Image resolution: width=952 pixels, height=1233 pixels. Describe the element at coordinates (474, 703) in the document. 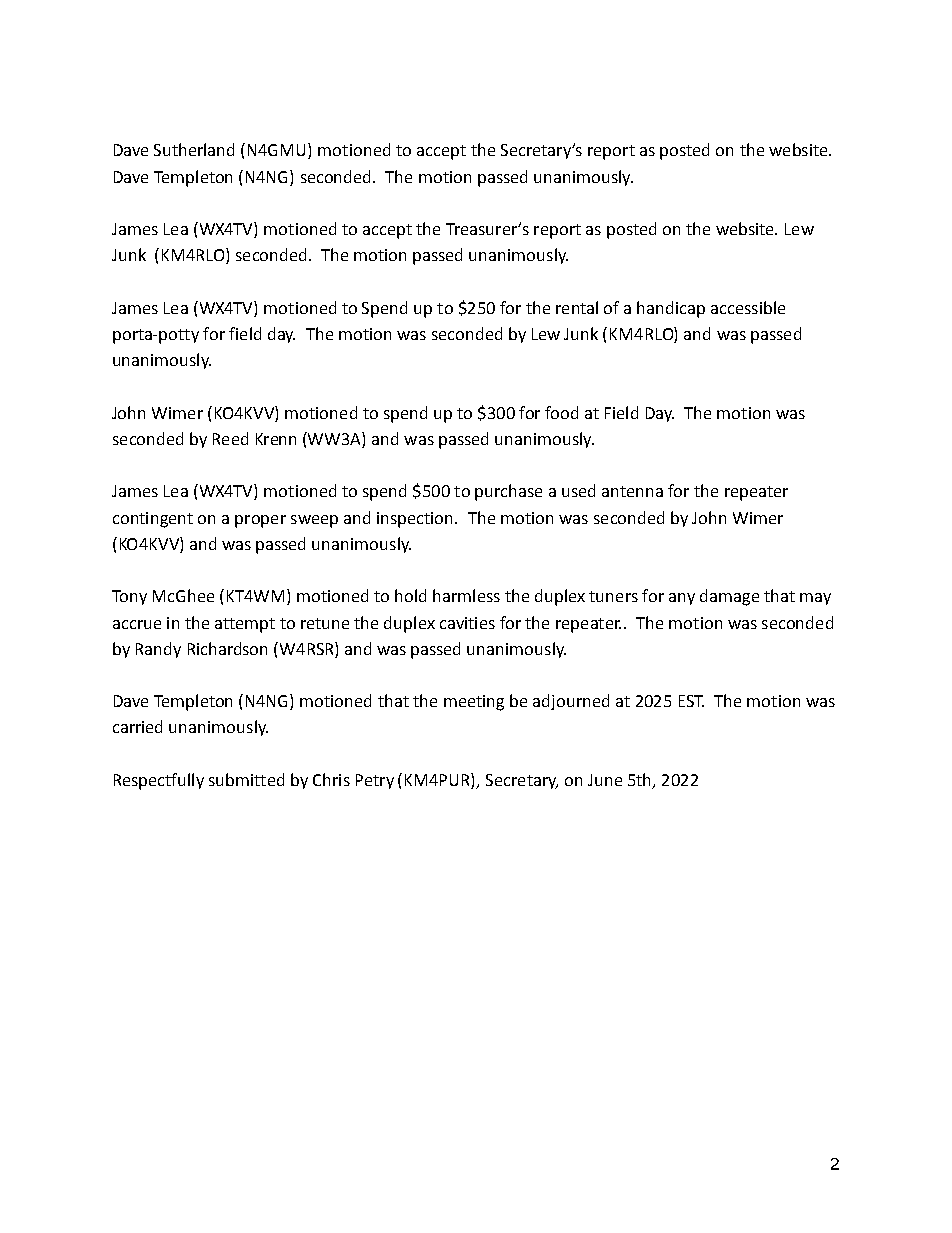

I see `meeting` at that location.
